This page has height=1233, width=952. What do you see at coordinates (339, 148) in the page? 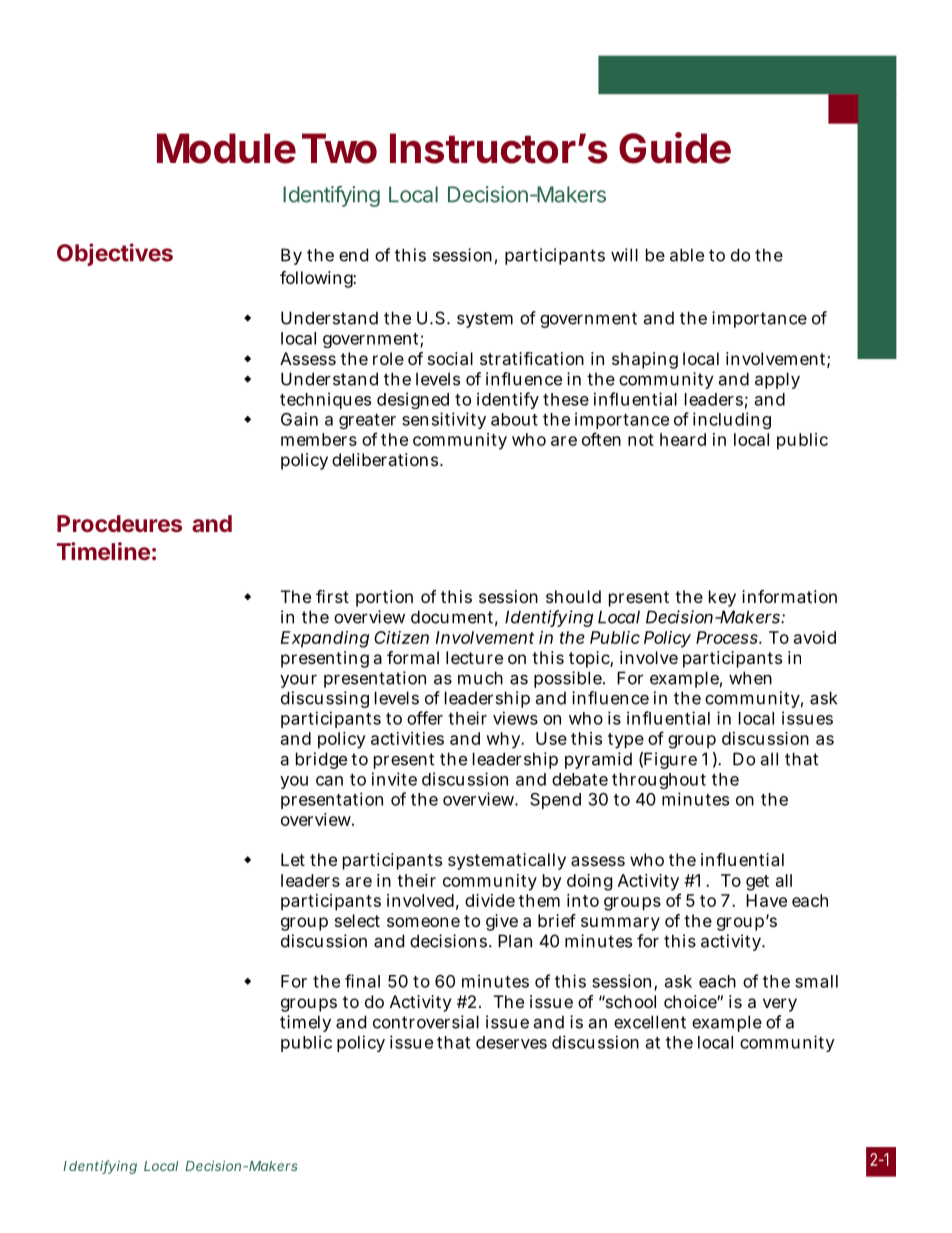
I see `Two` at bounding box center [339, 148].
